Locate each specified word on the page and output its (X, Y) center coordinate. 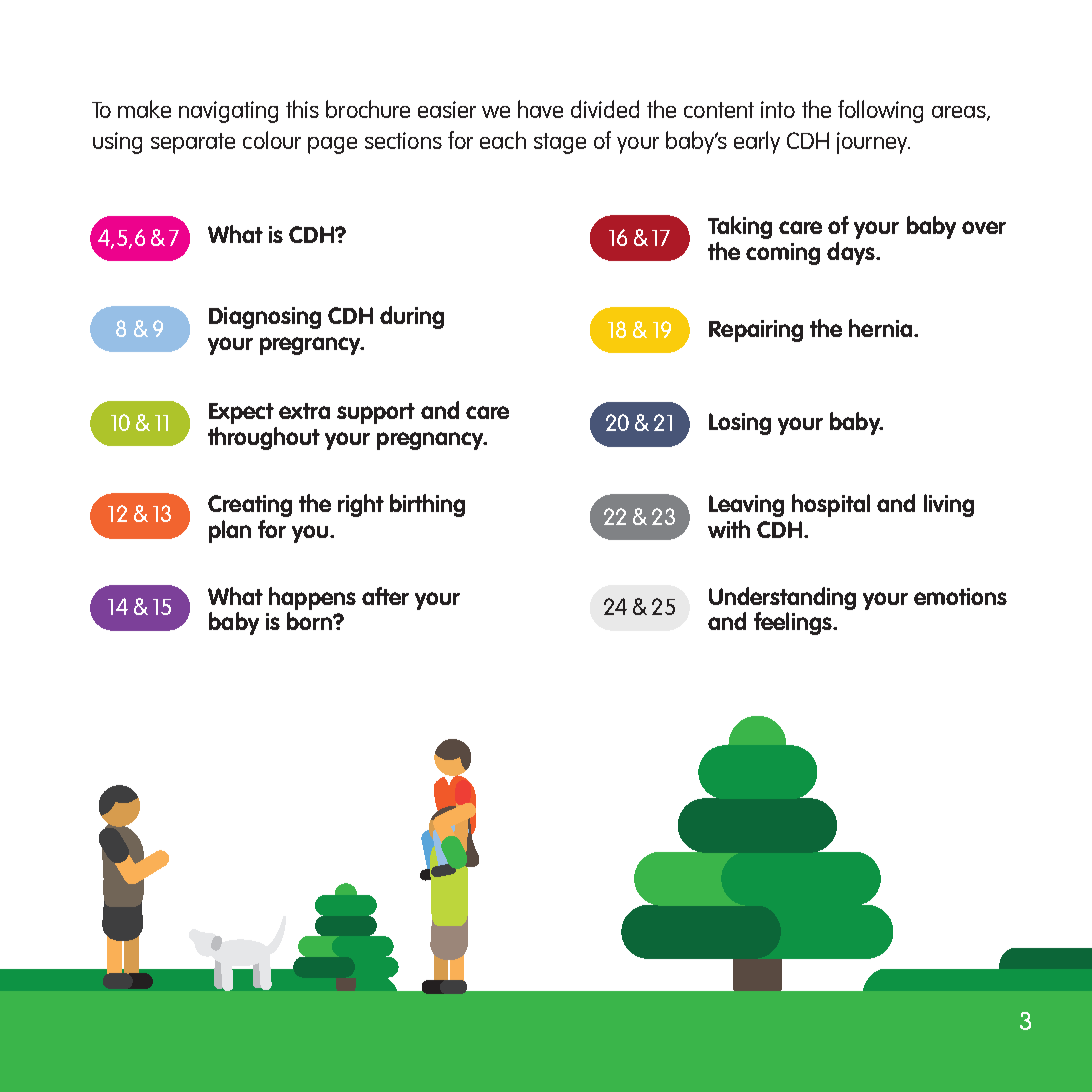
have (540, 109)
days (852, 253)
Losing (740, 424)
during (412, 317)
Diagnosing (265, 318)
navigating (228, 112)
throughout (264, 438)
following (880, 111)
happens (312, 598)
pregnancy (431, 441)
